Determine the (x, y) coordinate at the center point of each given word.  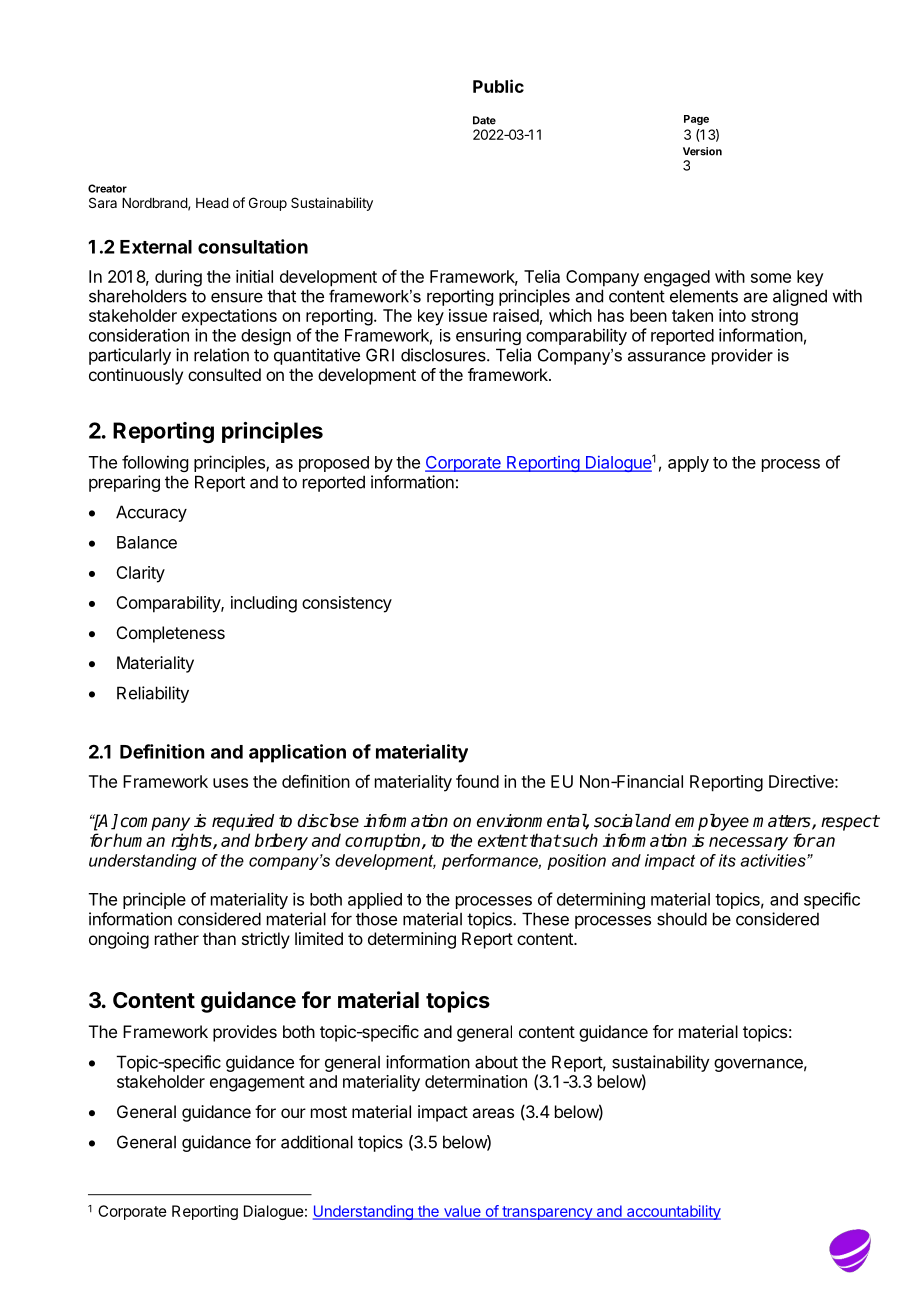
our (293, 1113)
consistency (347, 604)
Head (212, 203)
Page (696, 120)
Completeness (171, 634)
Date (484, 120)
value (462, 1212)
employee (712, 822)
